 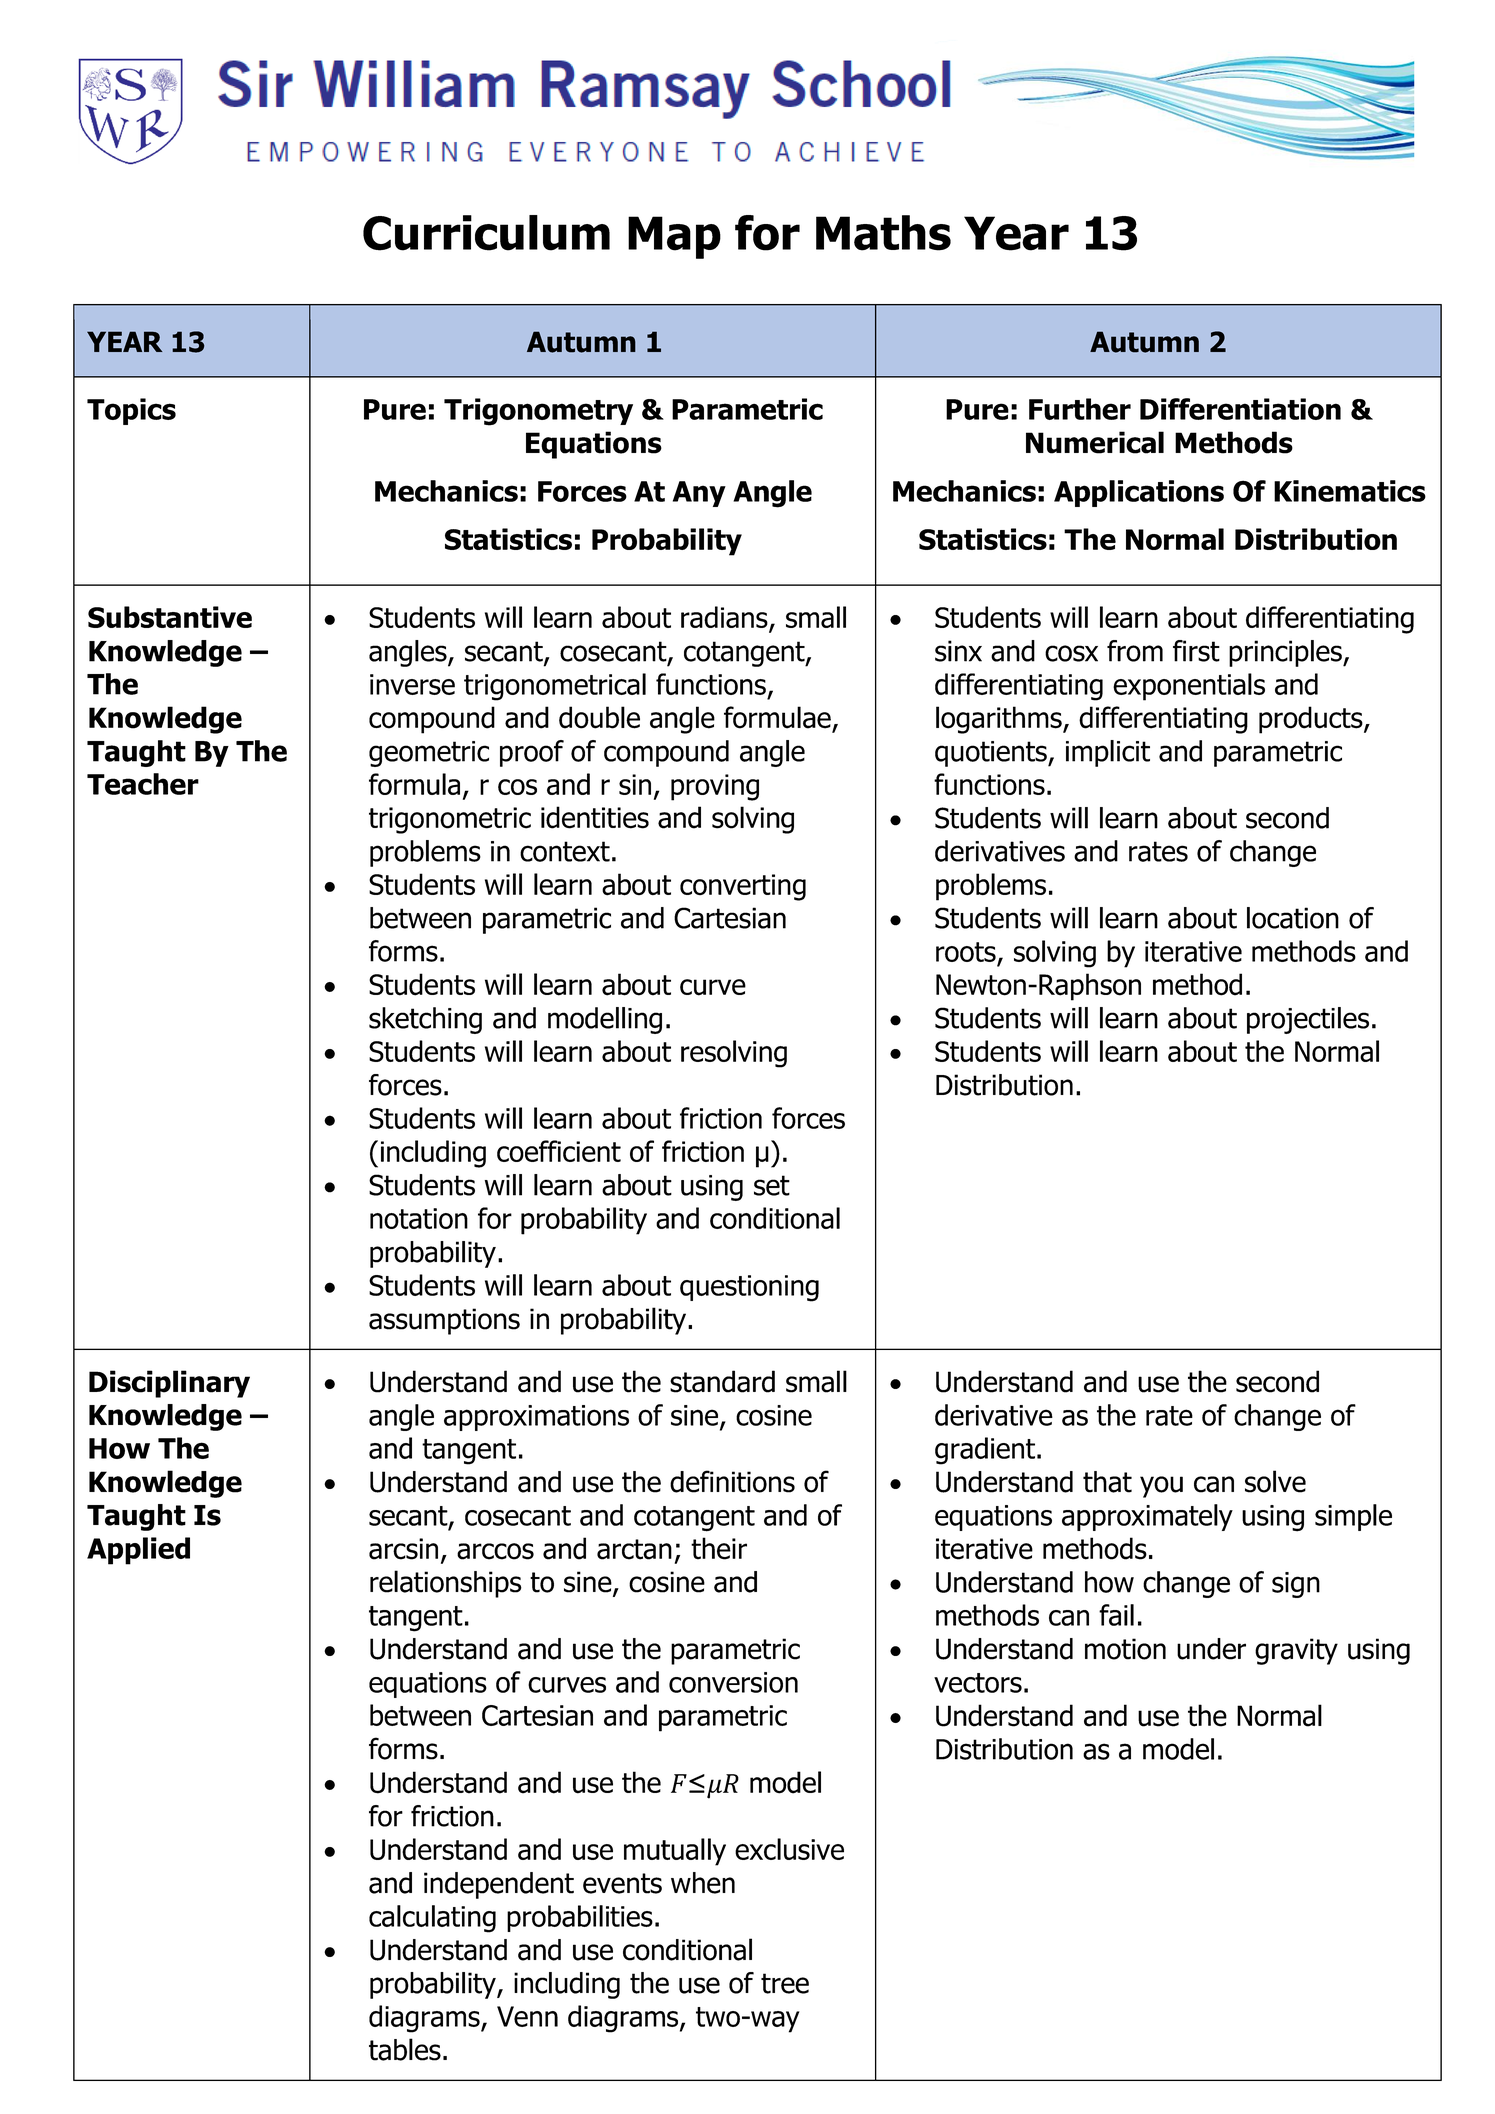 What do you see at coordinates (405, 2049) in the screenshot?
I see `tables` at bounding box center [405, 2049].
